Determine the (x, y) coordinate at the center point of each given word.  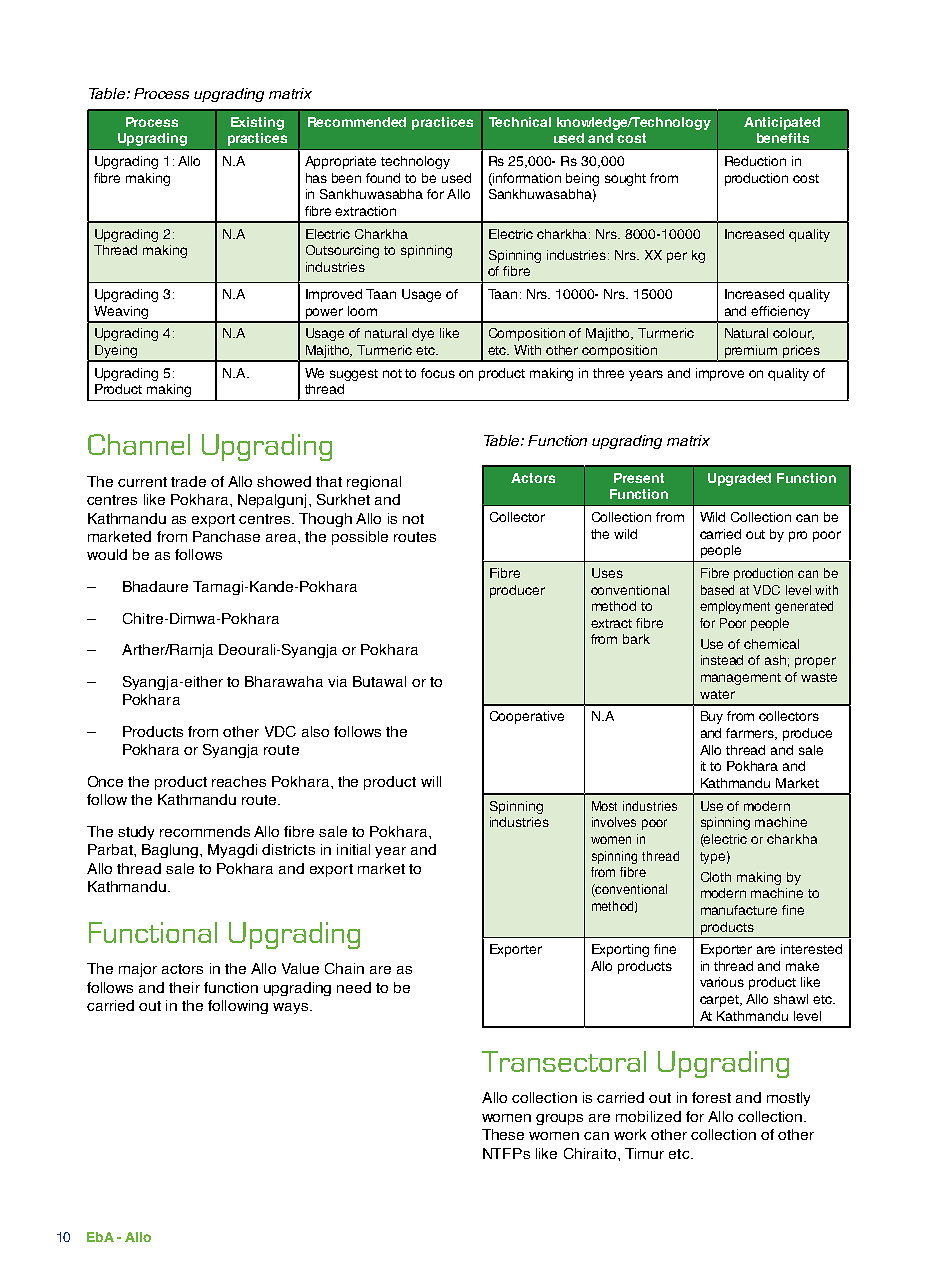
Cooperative (527, 717)
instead (722, 660)
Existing (257, 123)
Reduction (755, 161)
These (503, 1134)
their (184, 987)
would (107, 554)
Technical (520, 122)
